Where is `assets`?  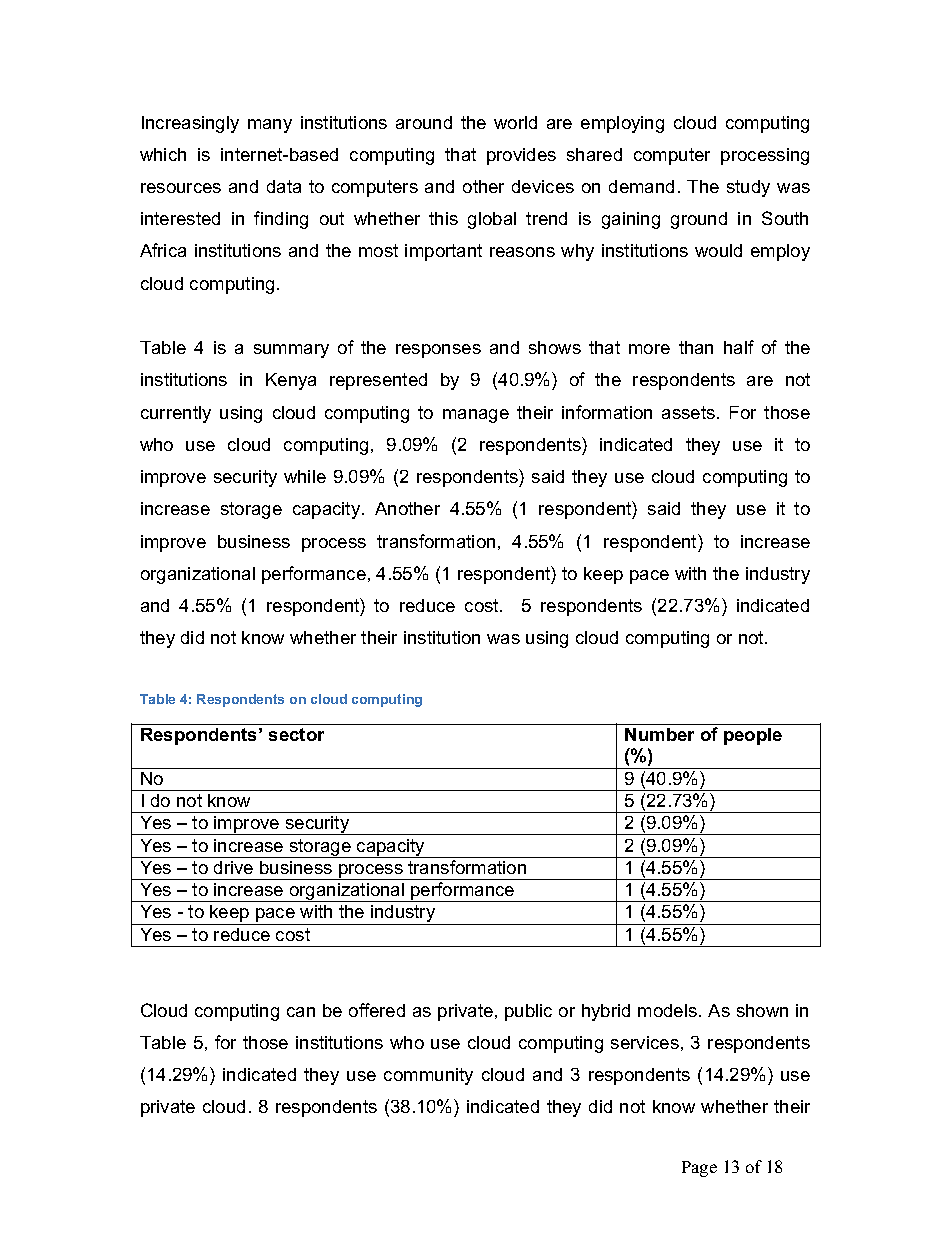 assets is located at coordinates (688, 412).
